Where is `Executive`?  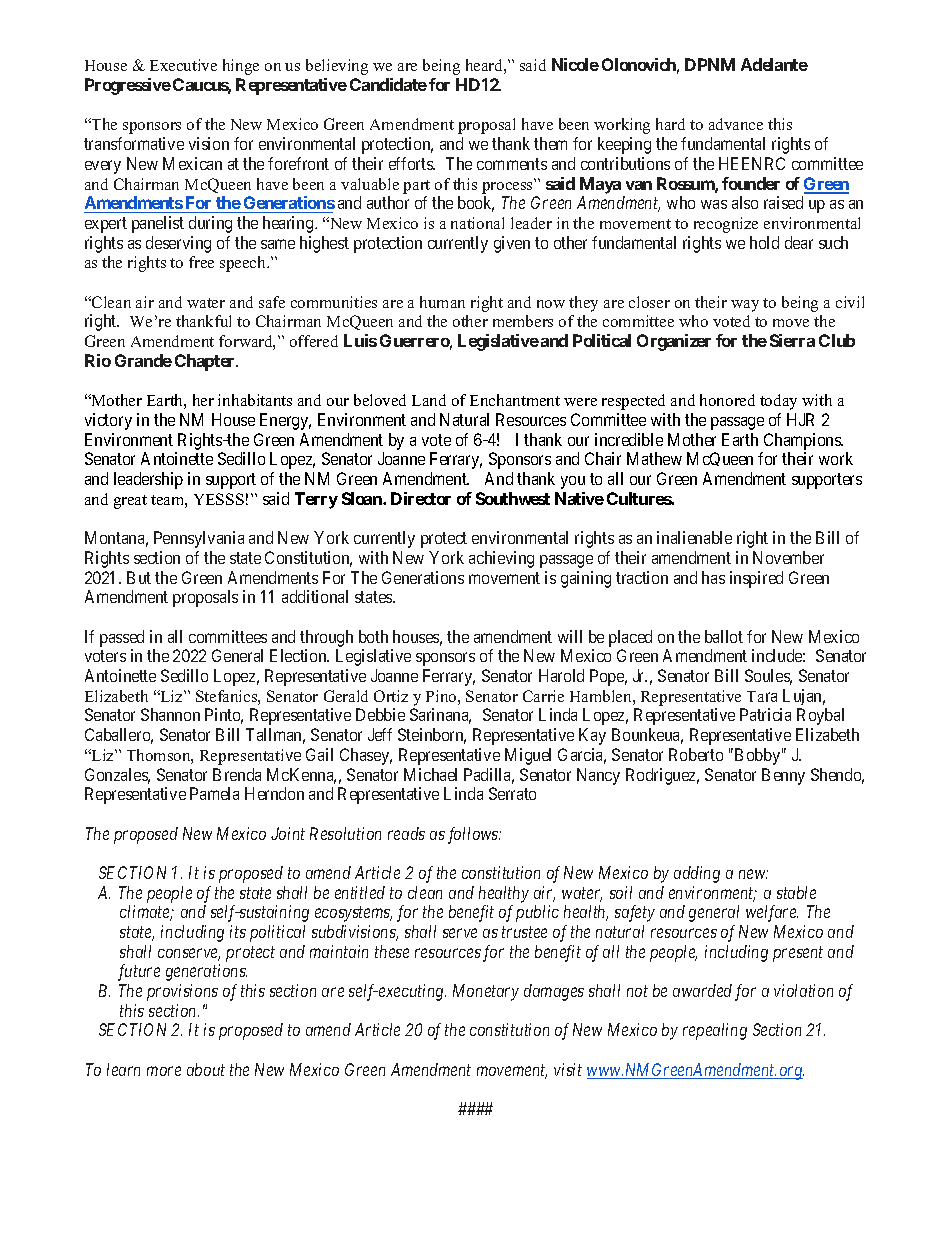
Executive is located at coordinates (183, 65).
